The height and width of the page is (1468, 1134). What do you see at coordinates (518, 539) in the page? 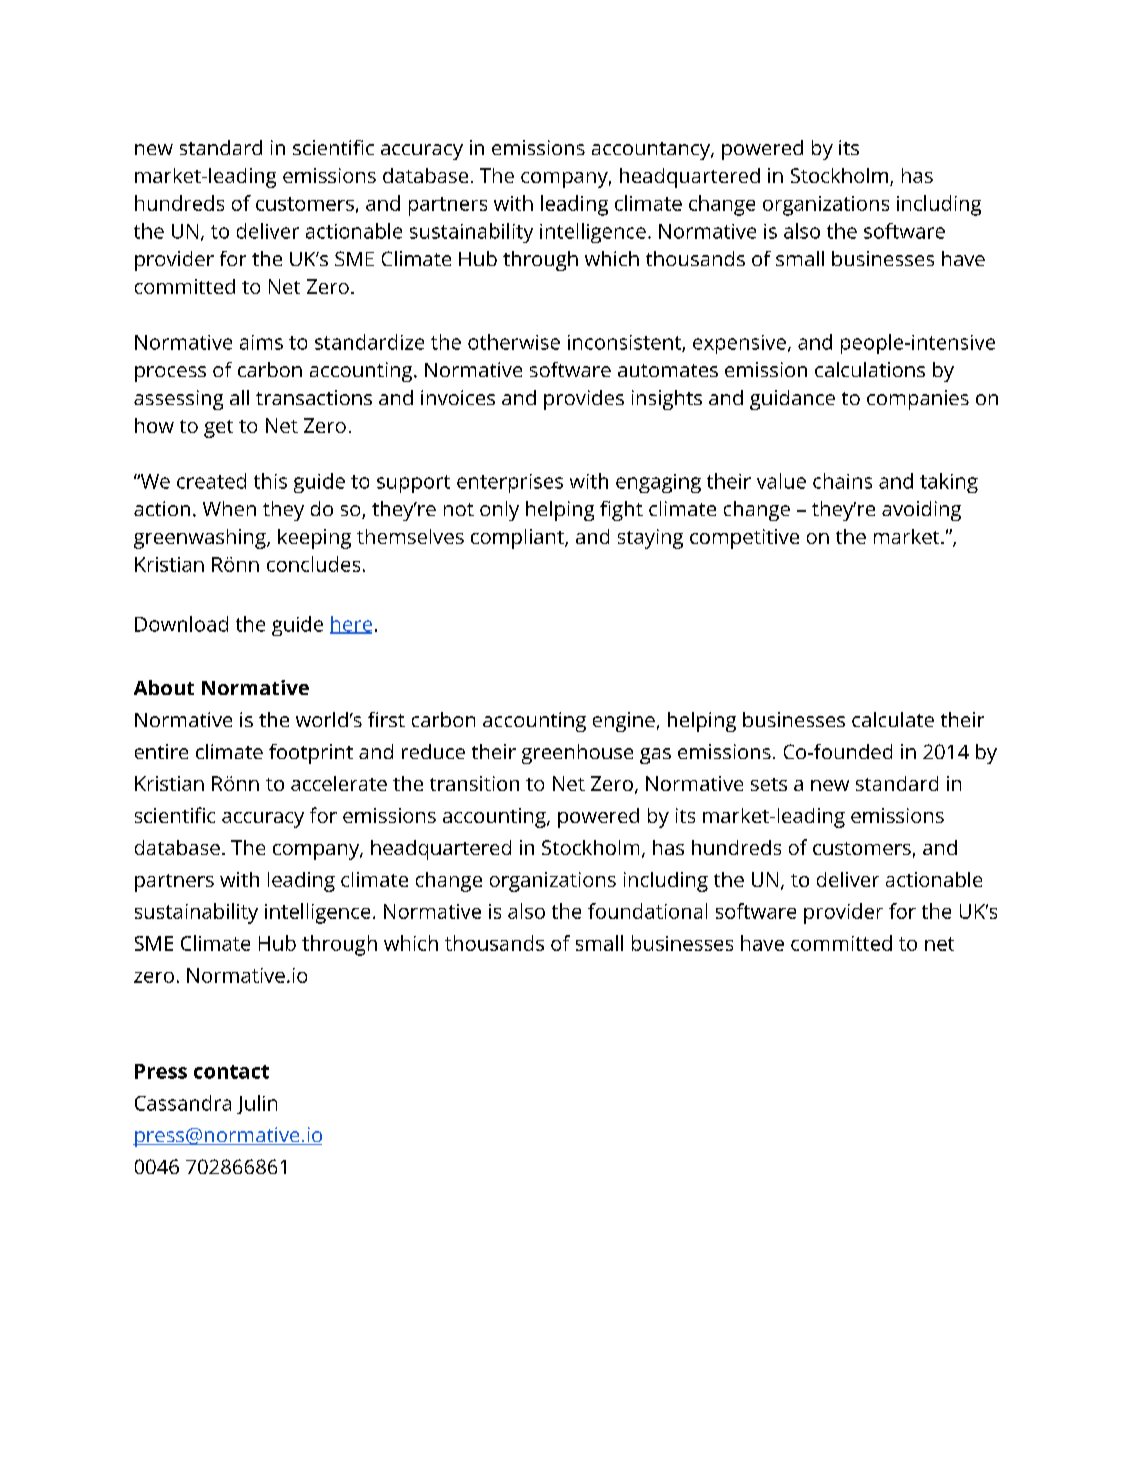
I see `compliant` at bounding box center [518, 539].
